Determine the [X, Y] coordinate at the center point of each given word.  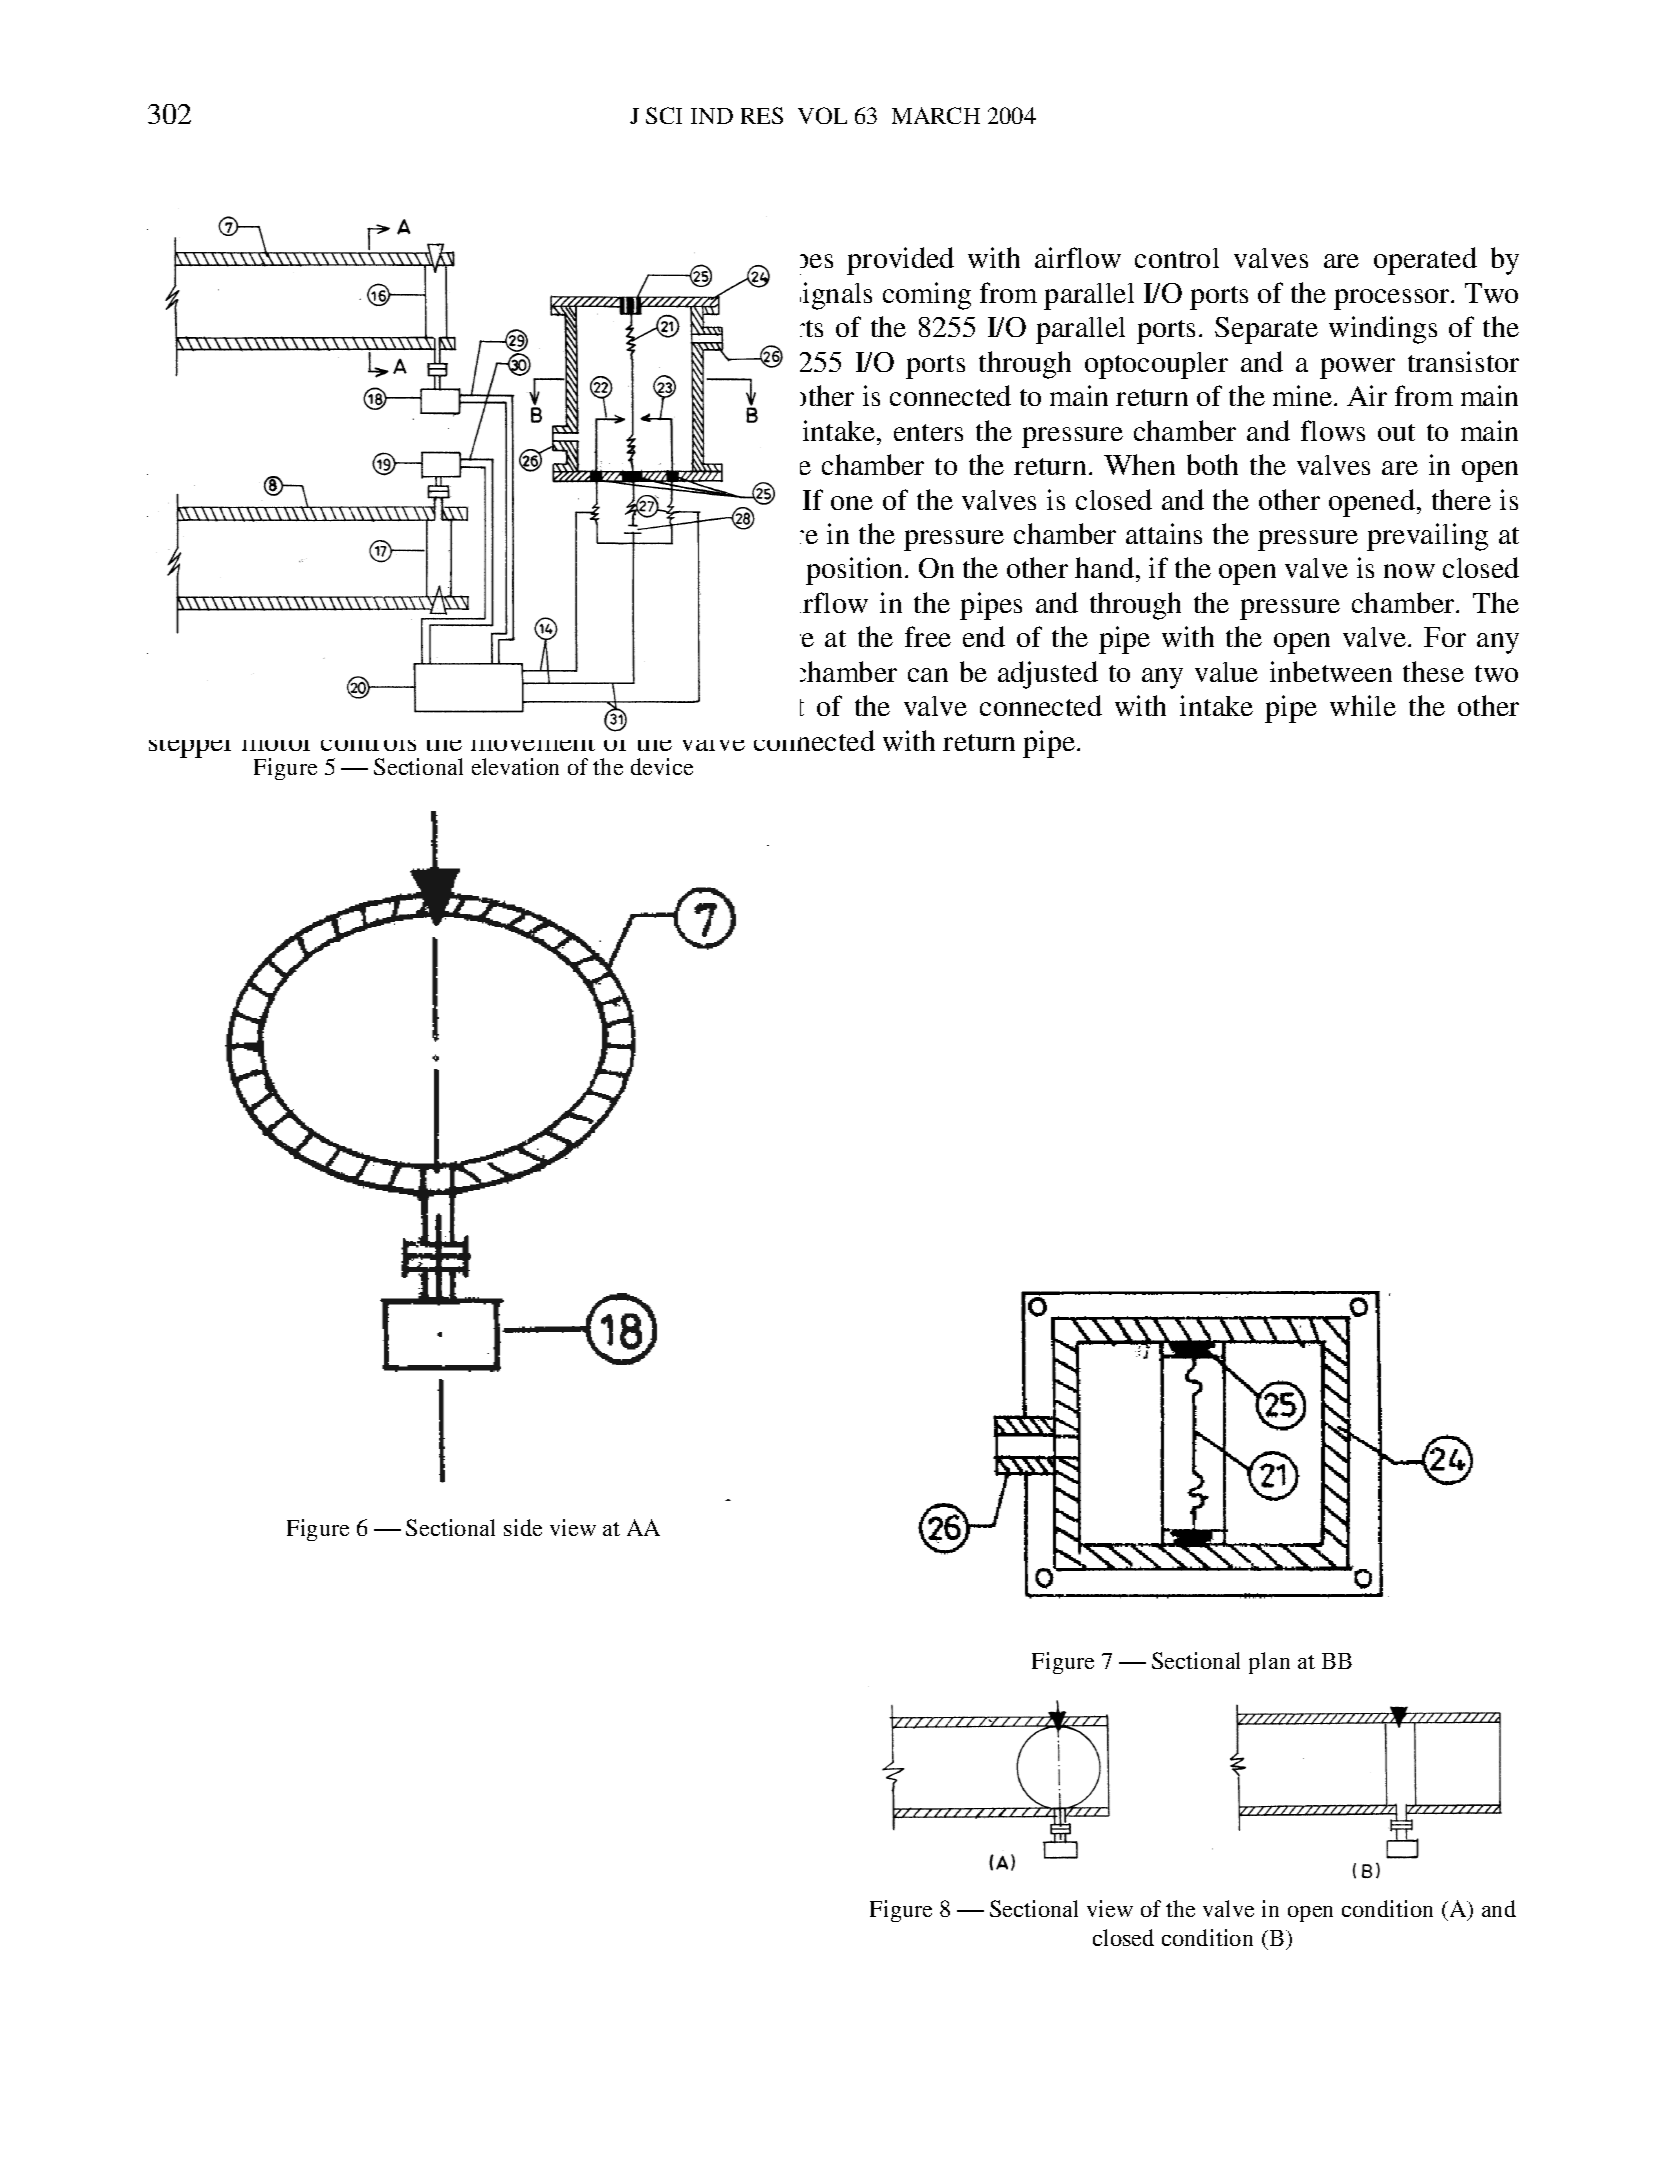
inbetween [1331, 671]
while [1363, 705]
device [662, 766]
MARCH [936, 115]
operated [1425, 261]
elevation [515, 766]
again [529, 606]
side [523, 1527]
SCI [664, 115]
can [928, 675]
